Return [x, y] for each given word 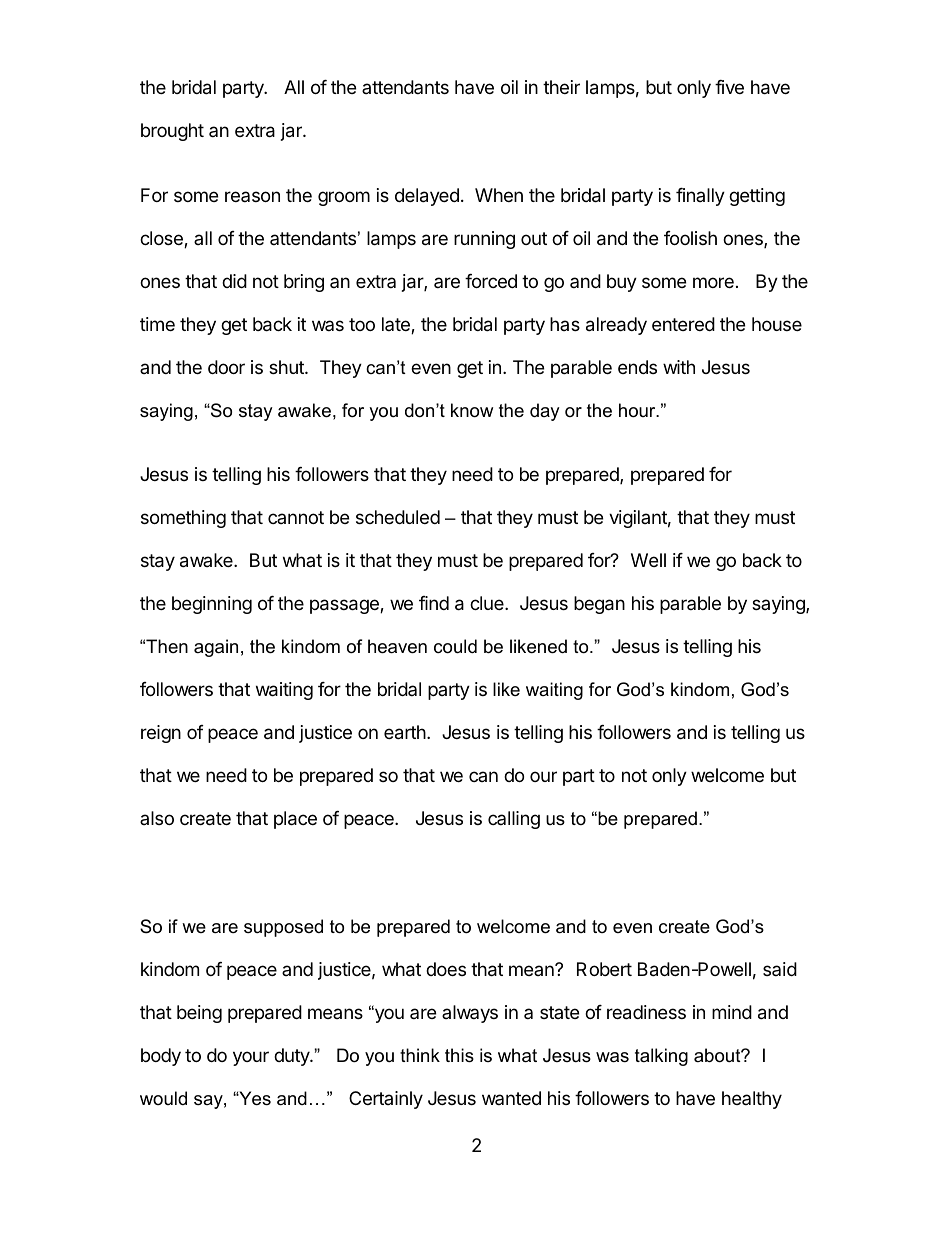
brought [172, 132]
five [729, 87]
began [599, 605]
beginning [212, 605]
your [251, 1058]
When [499, 195]
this [459, 1055]
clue [488, 603]
